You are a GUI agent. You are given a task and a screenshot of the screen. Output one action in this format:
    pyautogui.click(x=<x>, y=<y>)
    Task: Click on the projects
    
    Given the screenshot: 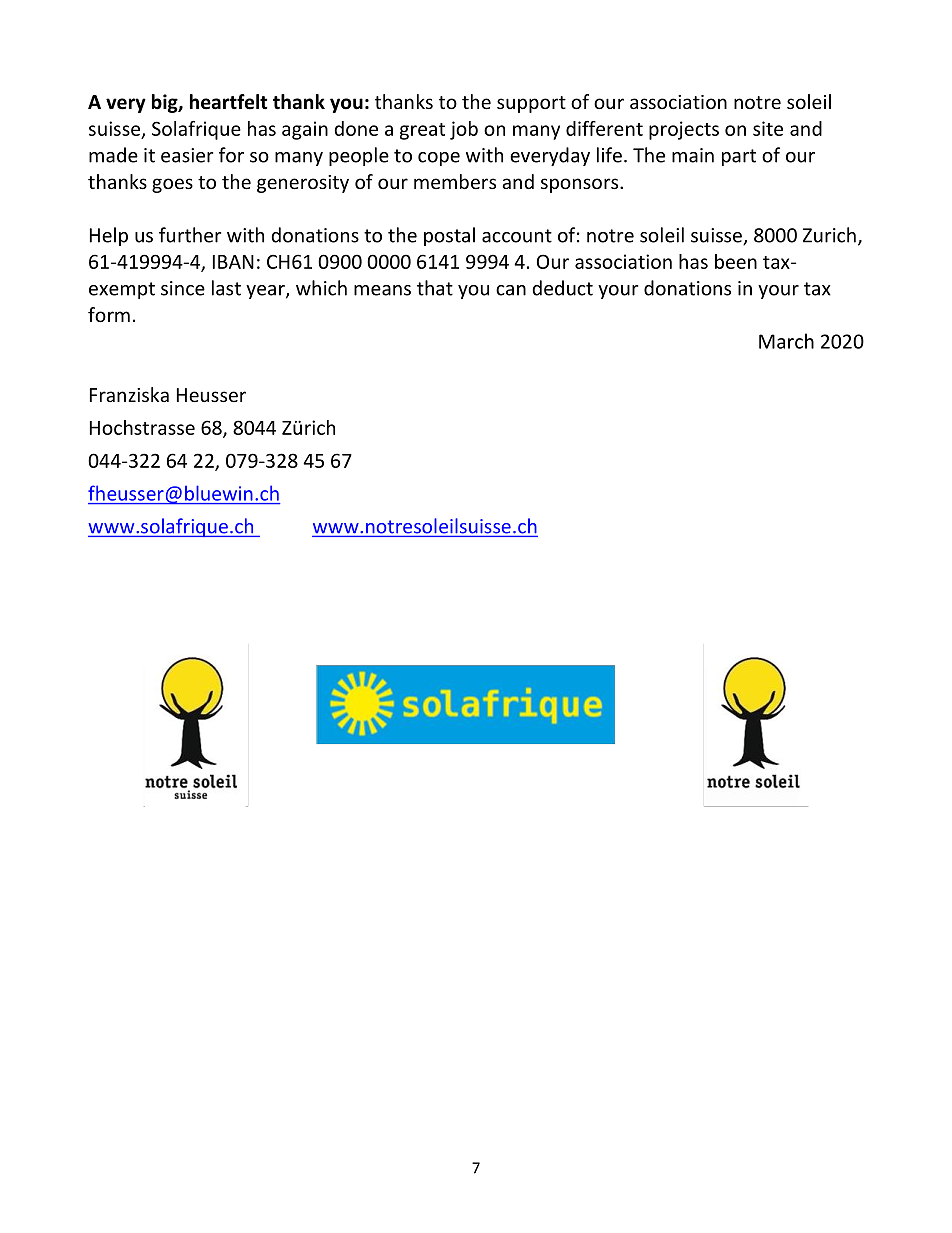 What is the action you would take?
    pyautogui.click(x=684, y=130)
